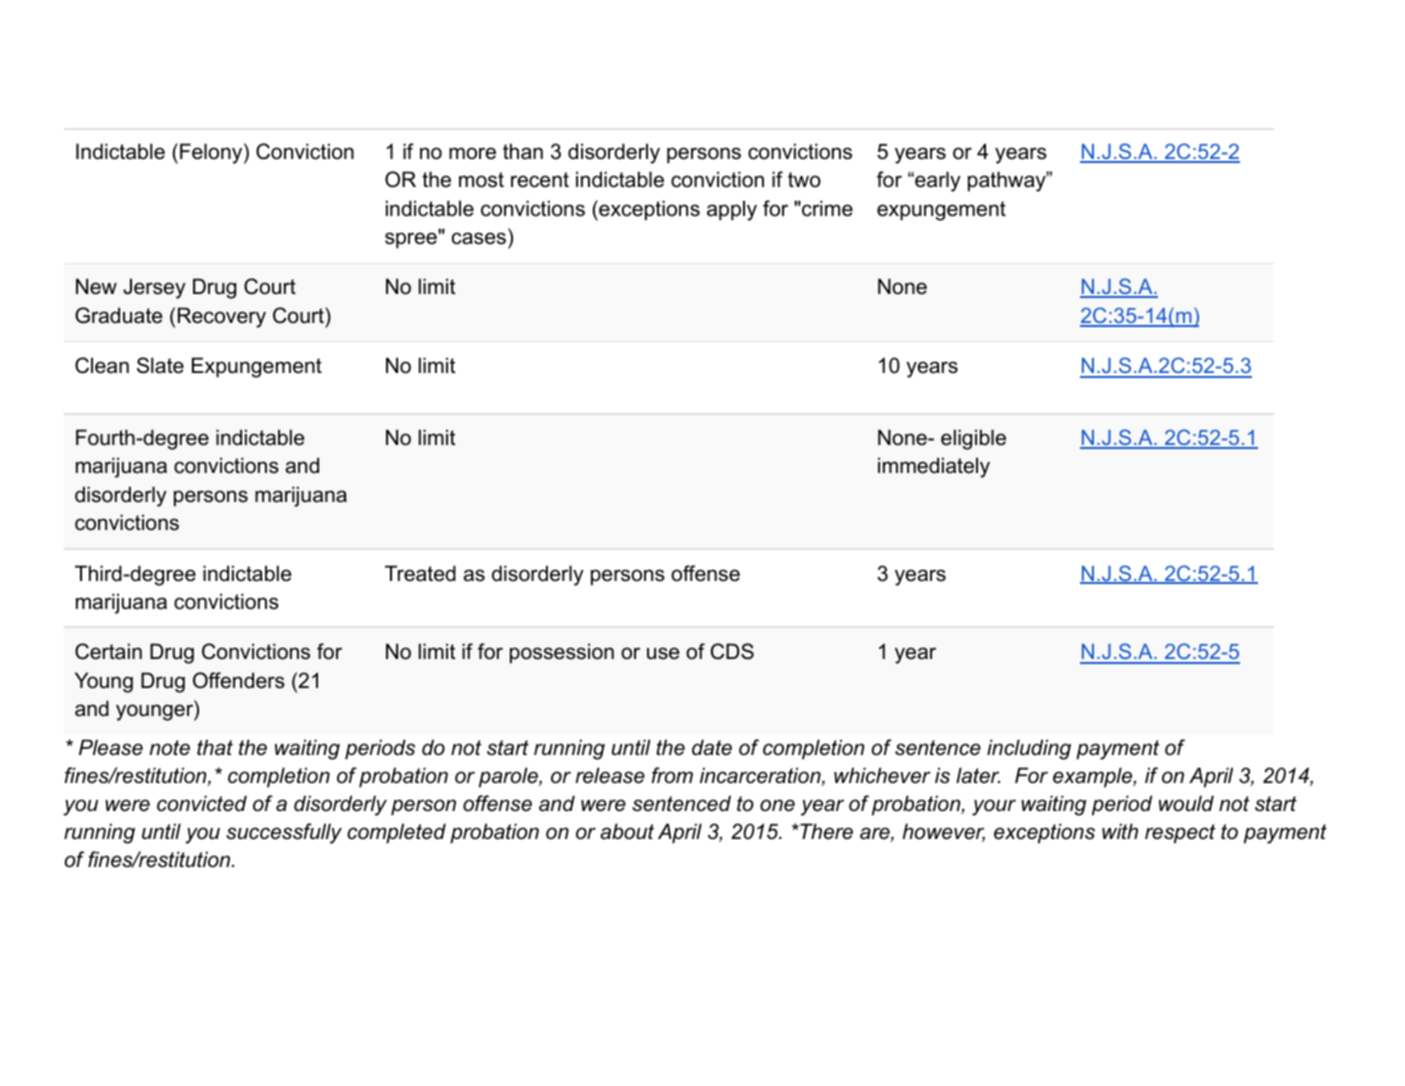 This screenshot has height=1086, width=1405. What do you see at coordinates (472, 153) in the screenshot?
I see `more` at bounding box center [472, 153].
